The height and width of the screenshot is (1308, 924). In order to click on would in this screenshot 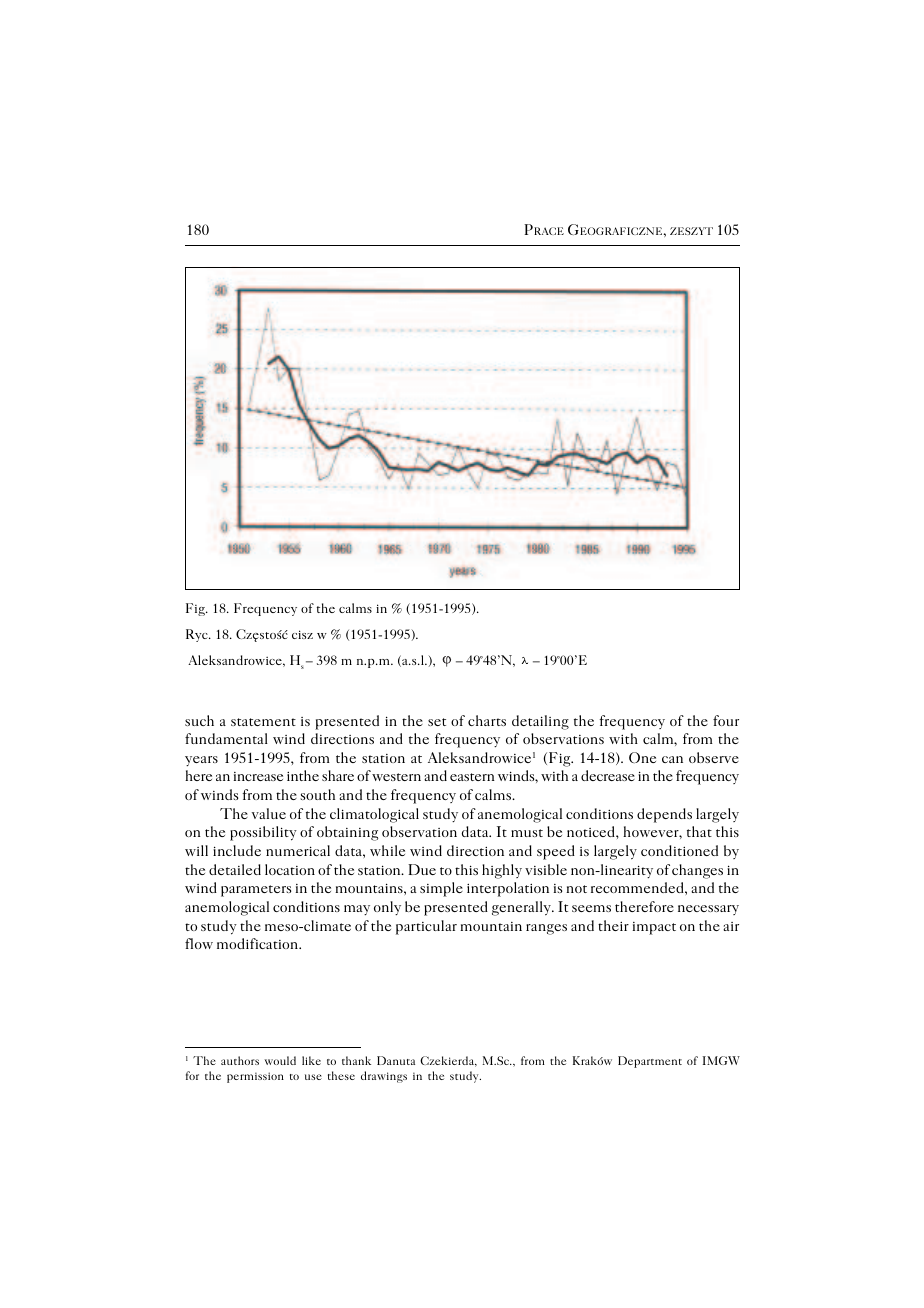, I will do `click(280, 1060)`.
